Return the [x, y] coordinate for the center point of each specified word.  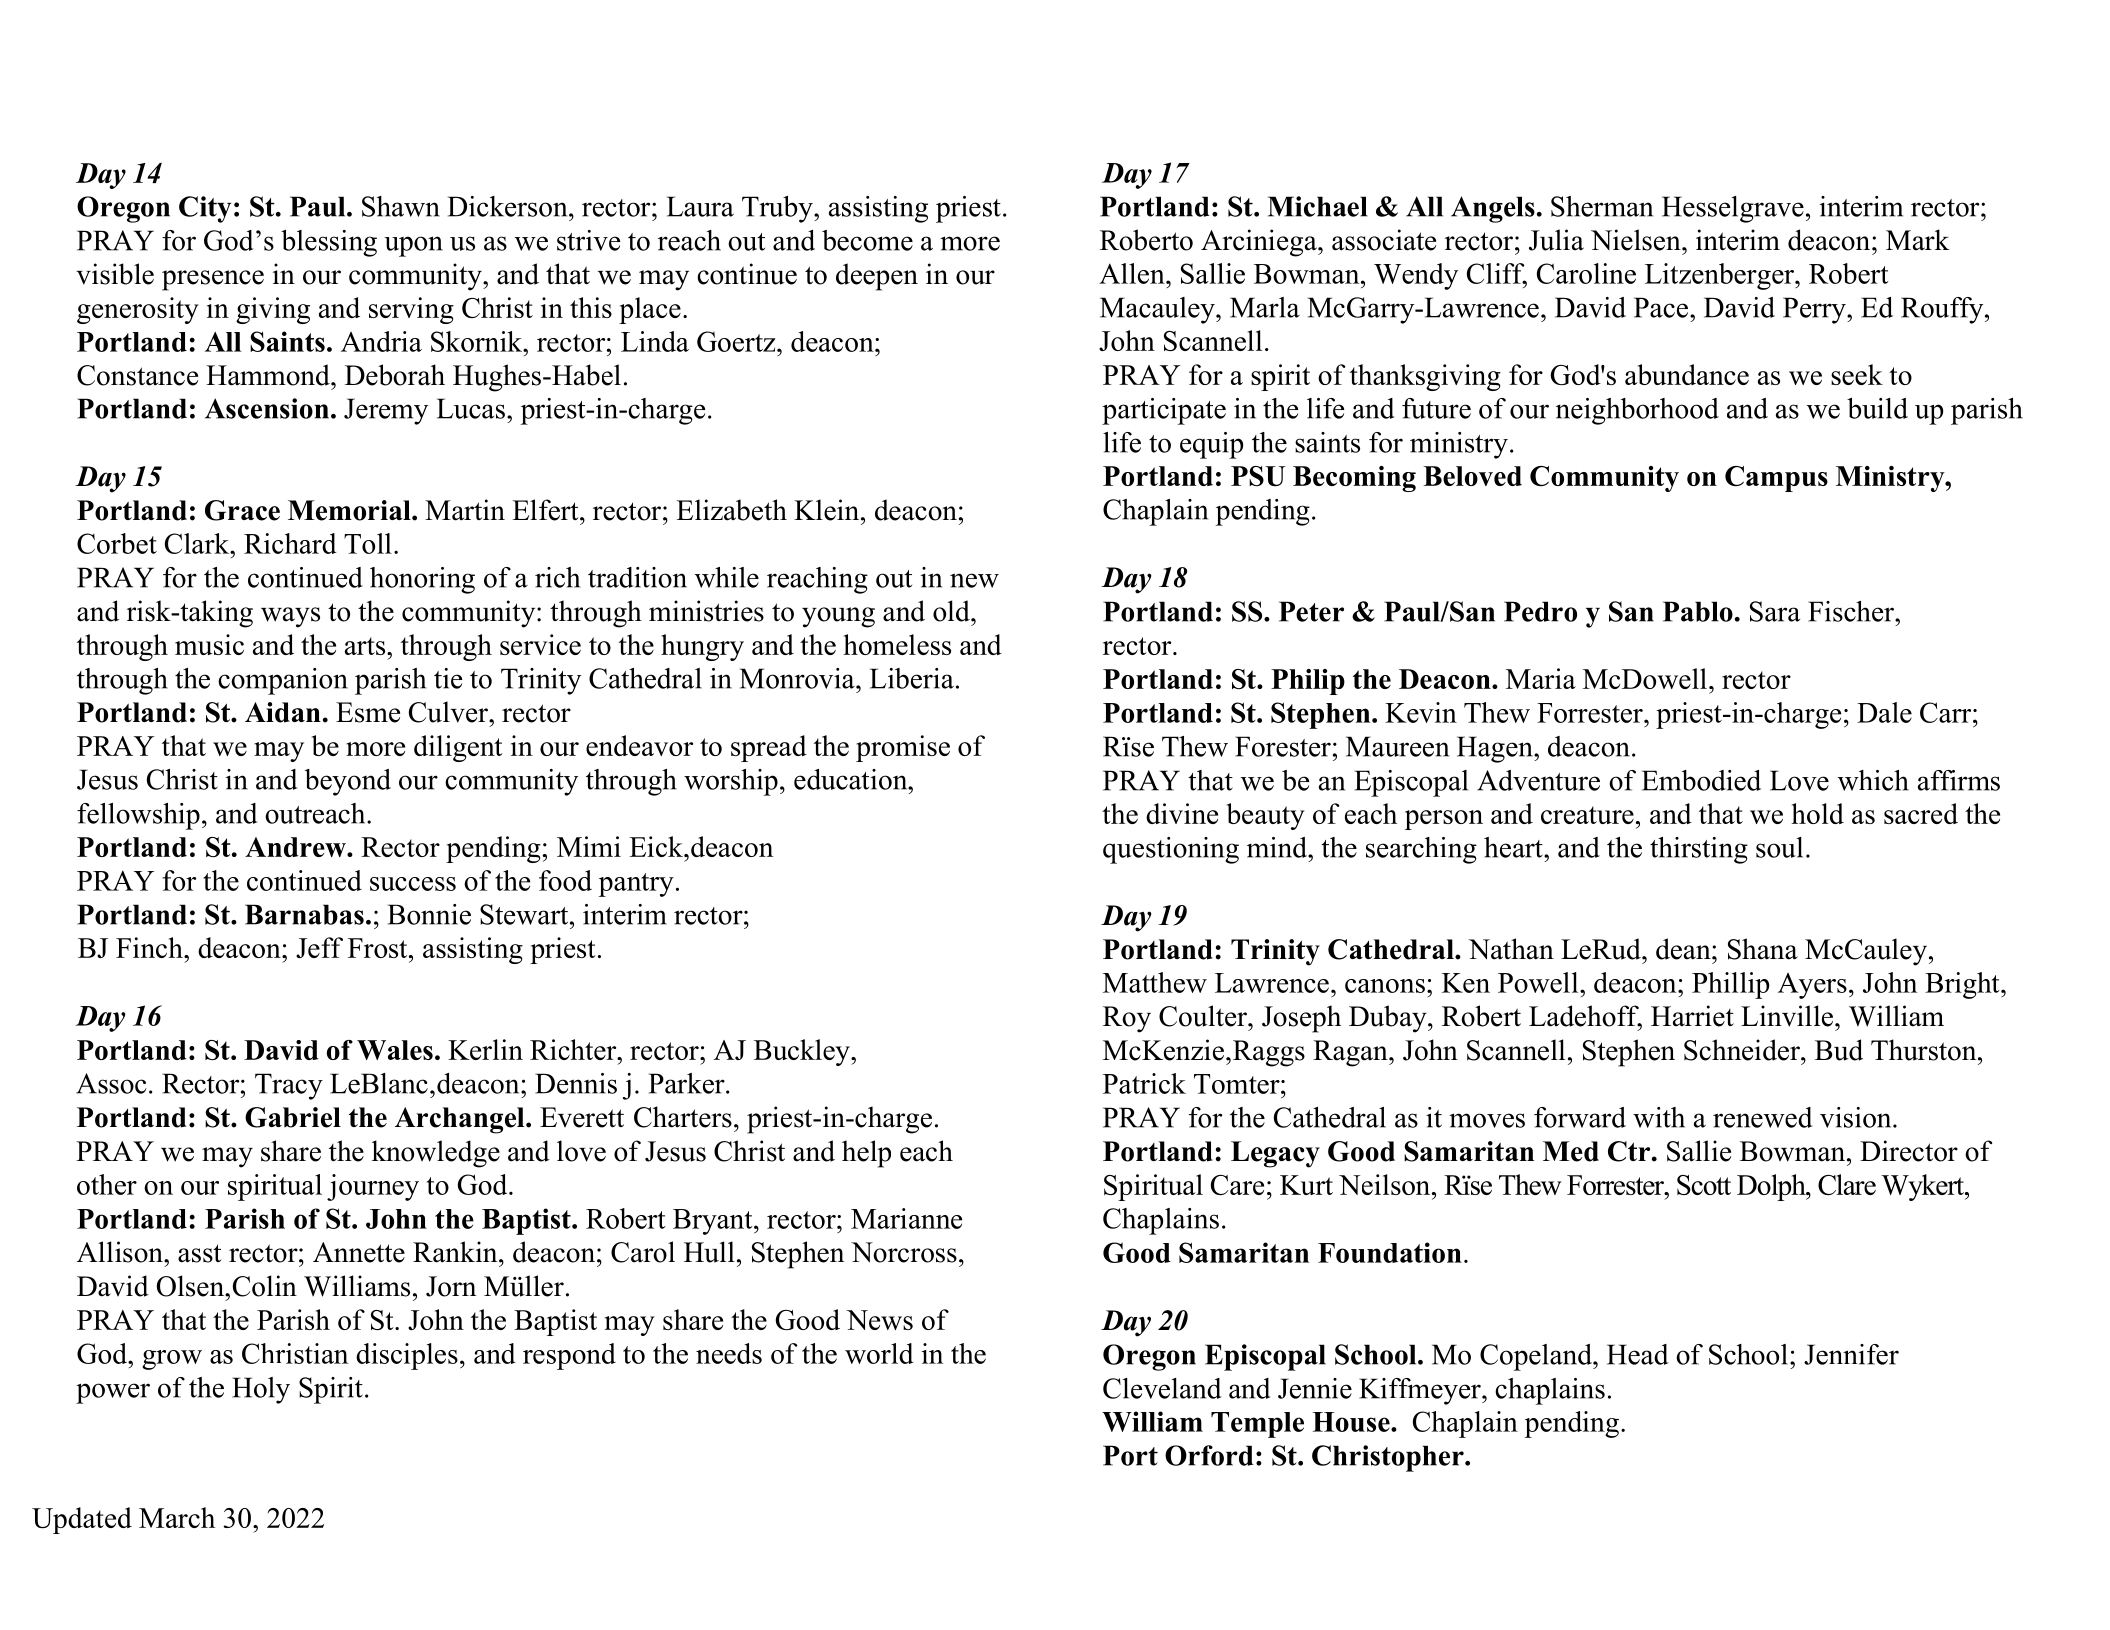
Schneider [1743, 1050]
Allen [1133, 273]
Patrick [1144, 1083]
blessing [329, 243]
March [177, 1517]
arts [366, 646]
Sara [1775, 611]
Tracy [289, 1086]
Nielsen [1637, 240]
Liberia [912, 678]
